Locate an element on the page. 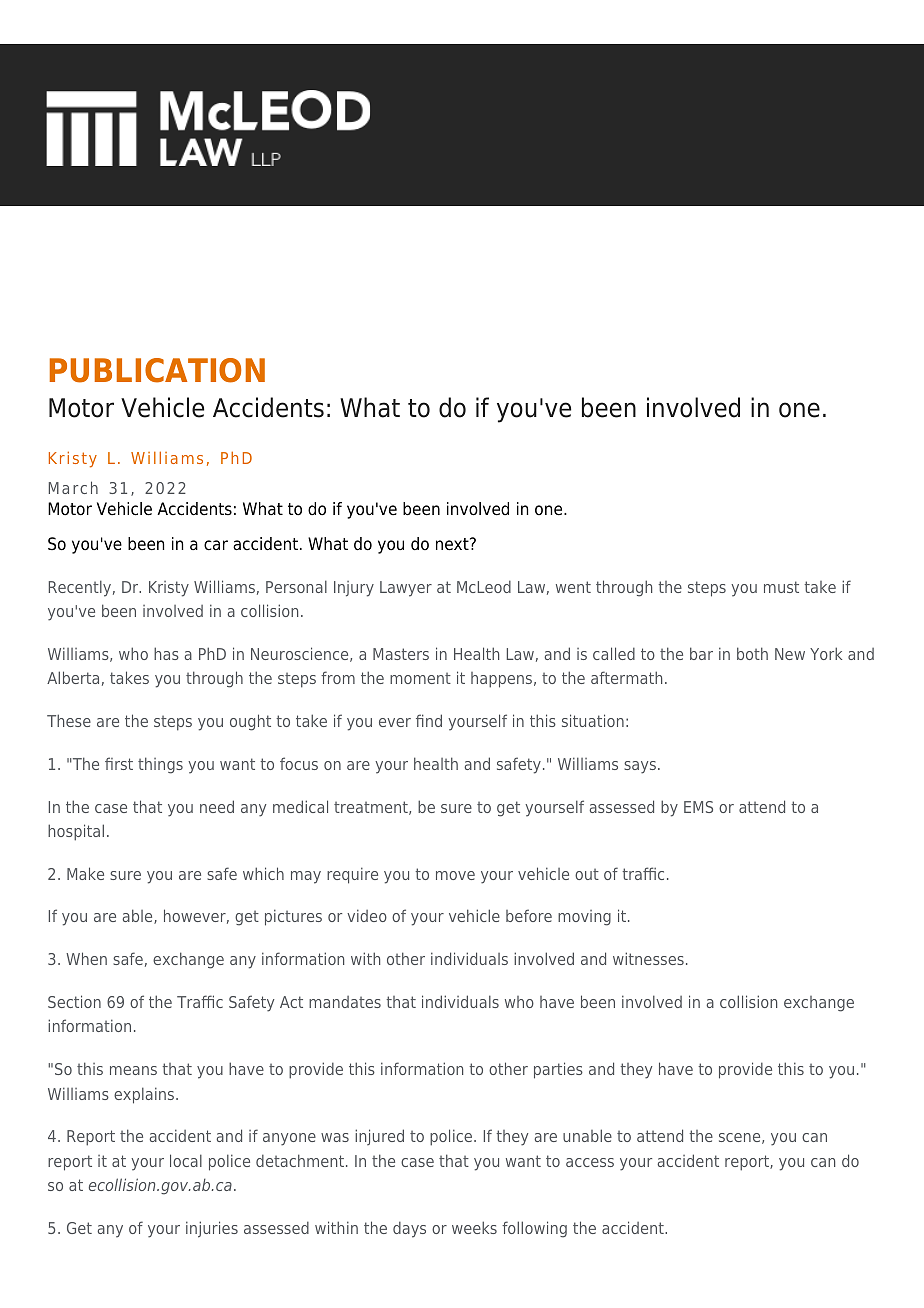  mandates is located at coordinates (345, 1002).
